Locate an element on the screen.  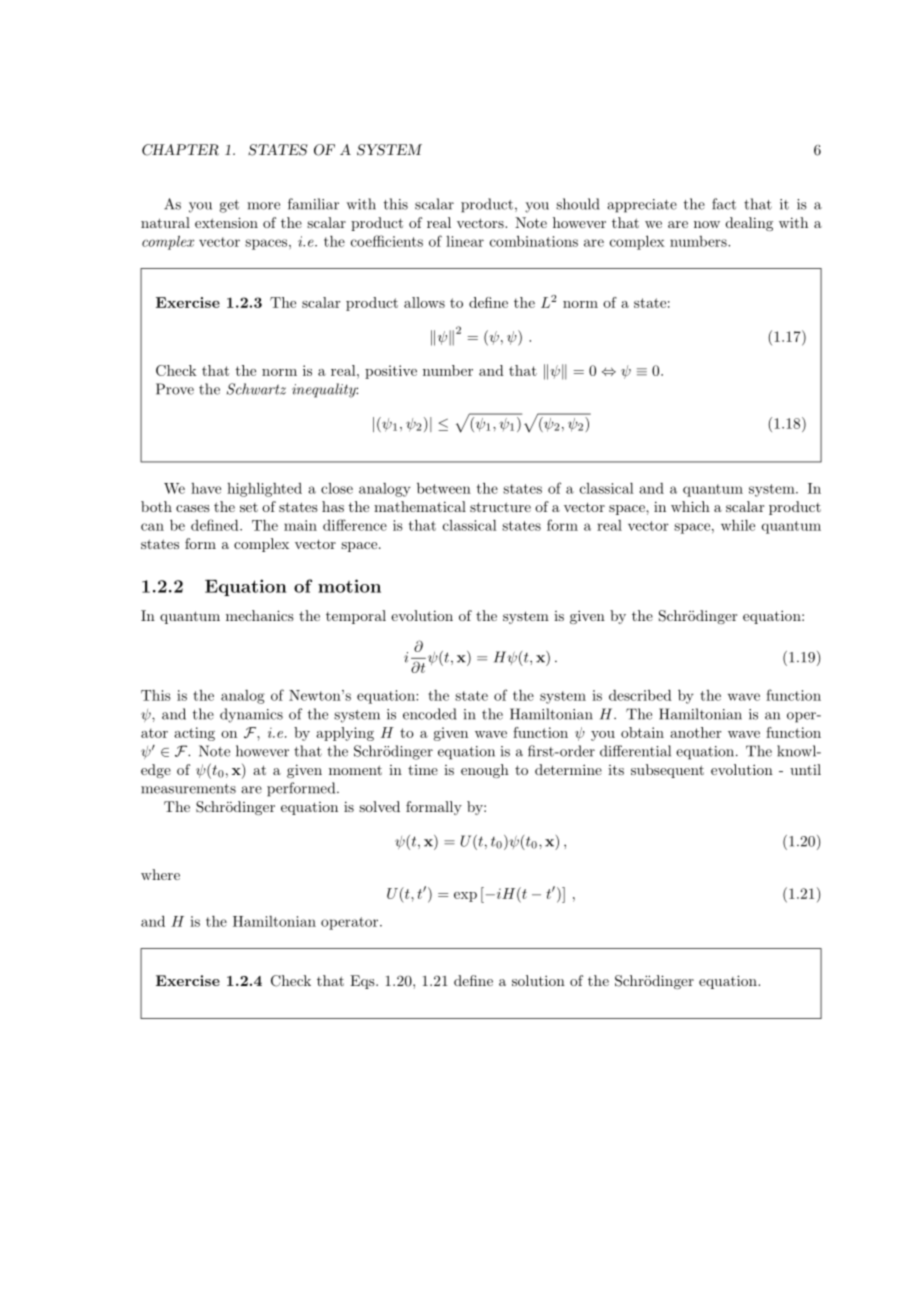
linear is located at coordinates (465, 241).
